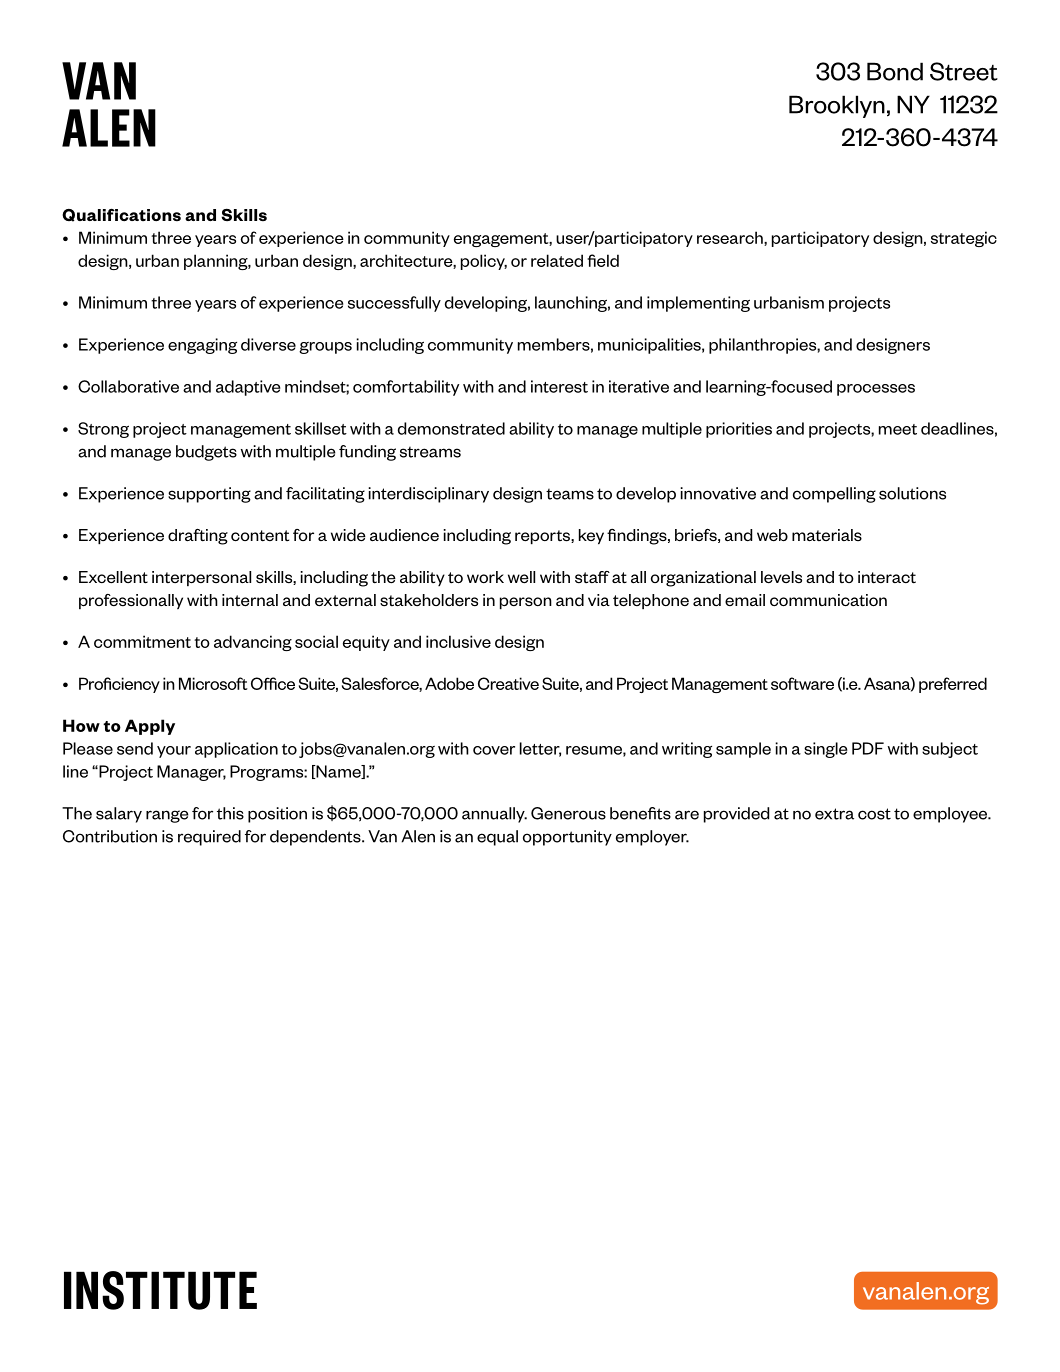  What do you see at coordinates (202, 346) in the page?
I see `engaging` at bounding box center [202, 346].
